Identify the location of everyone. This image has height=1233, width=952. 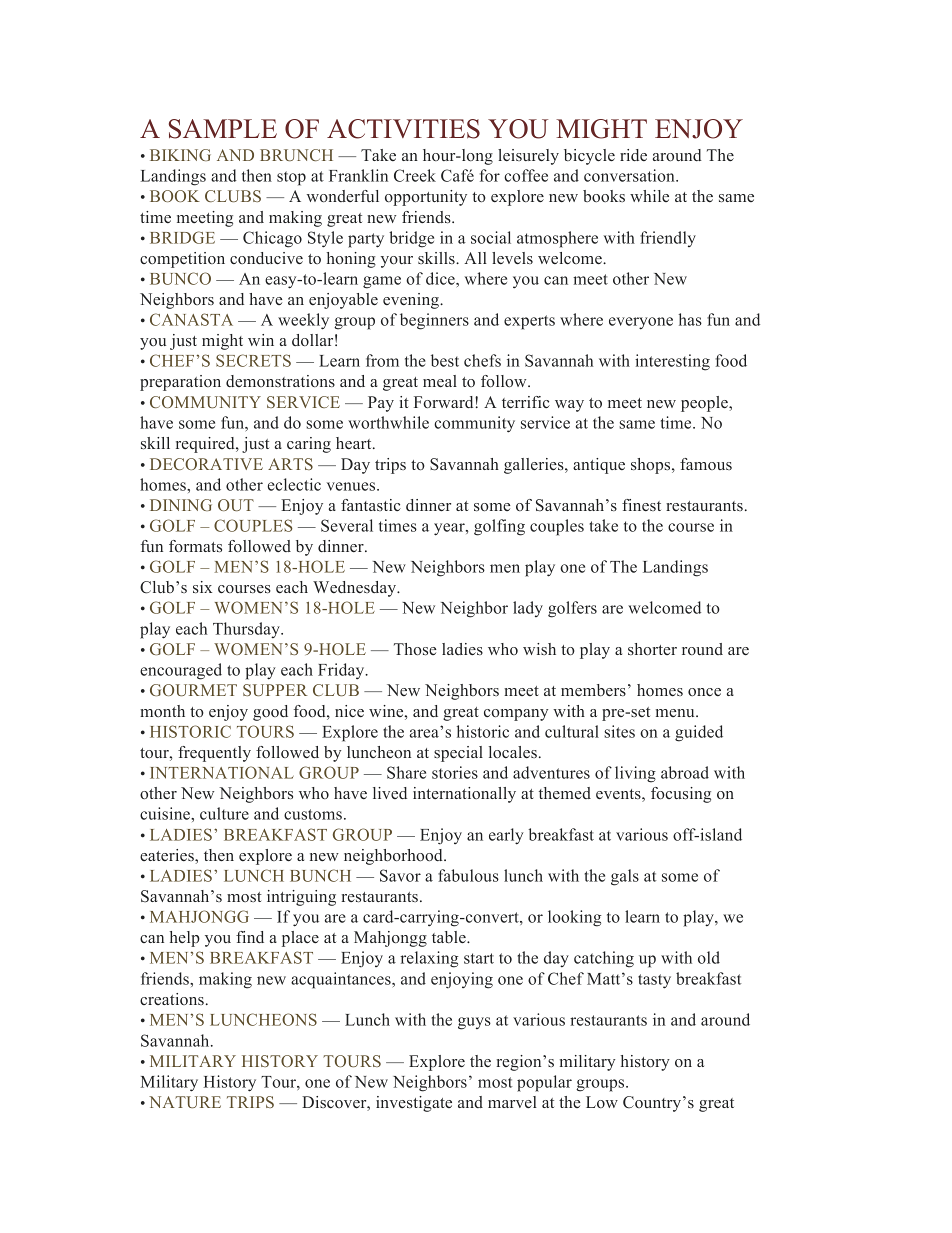
(641, 323).
